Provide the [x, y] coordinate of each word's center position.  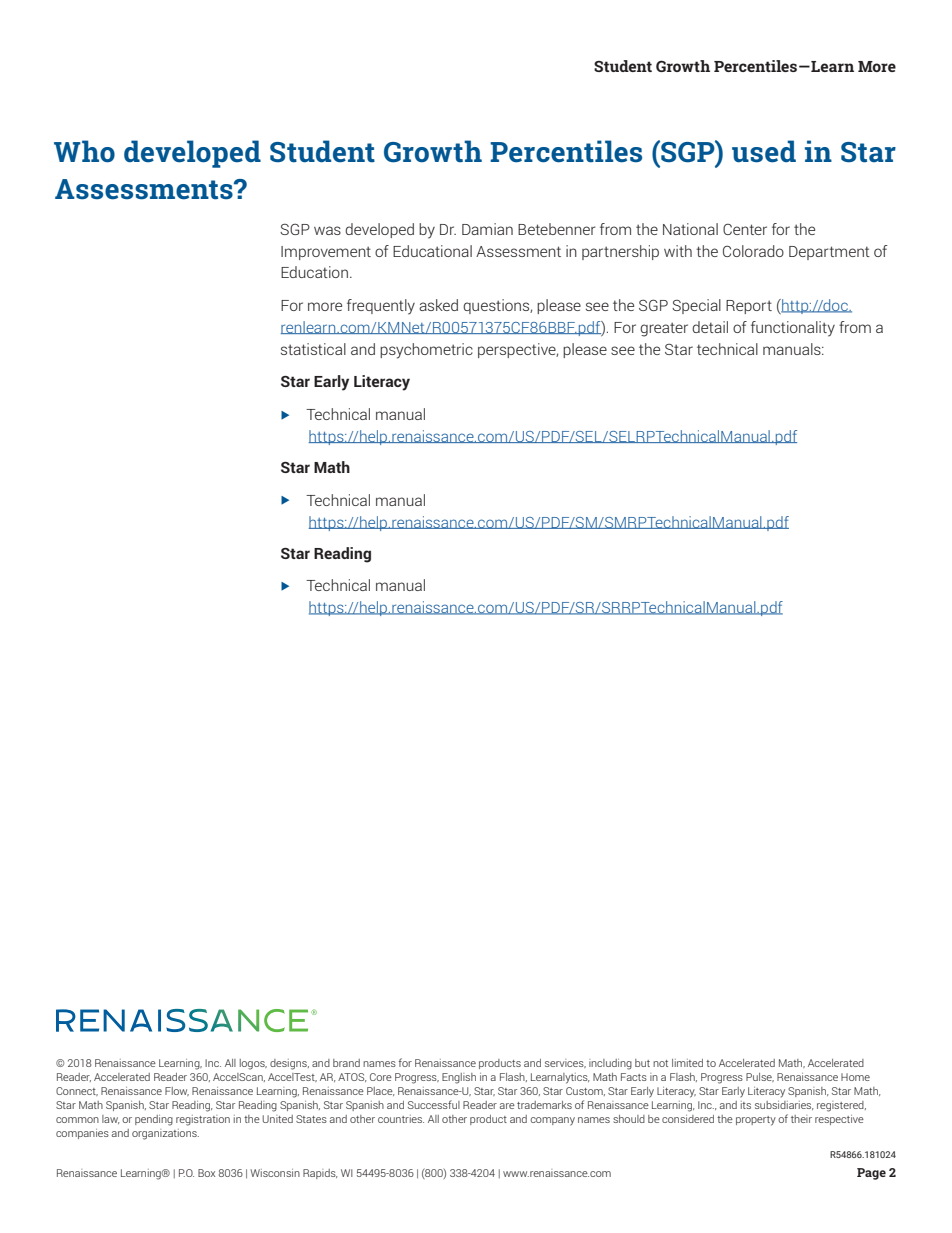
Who [84, 151]
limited [687, 1063]
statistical [313, 349]
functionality [793, 329]
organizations [165, 1134]
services [565, 1063]
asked [438, 305]
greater [664, 329]
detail [710, 327]
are [507, 1106]
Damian [487, 229]
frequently [381, 307]
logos [253, 1064]
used [764, 151]
